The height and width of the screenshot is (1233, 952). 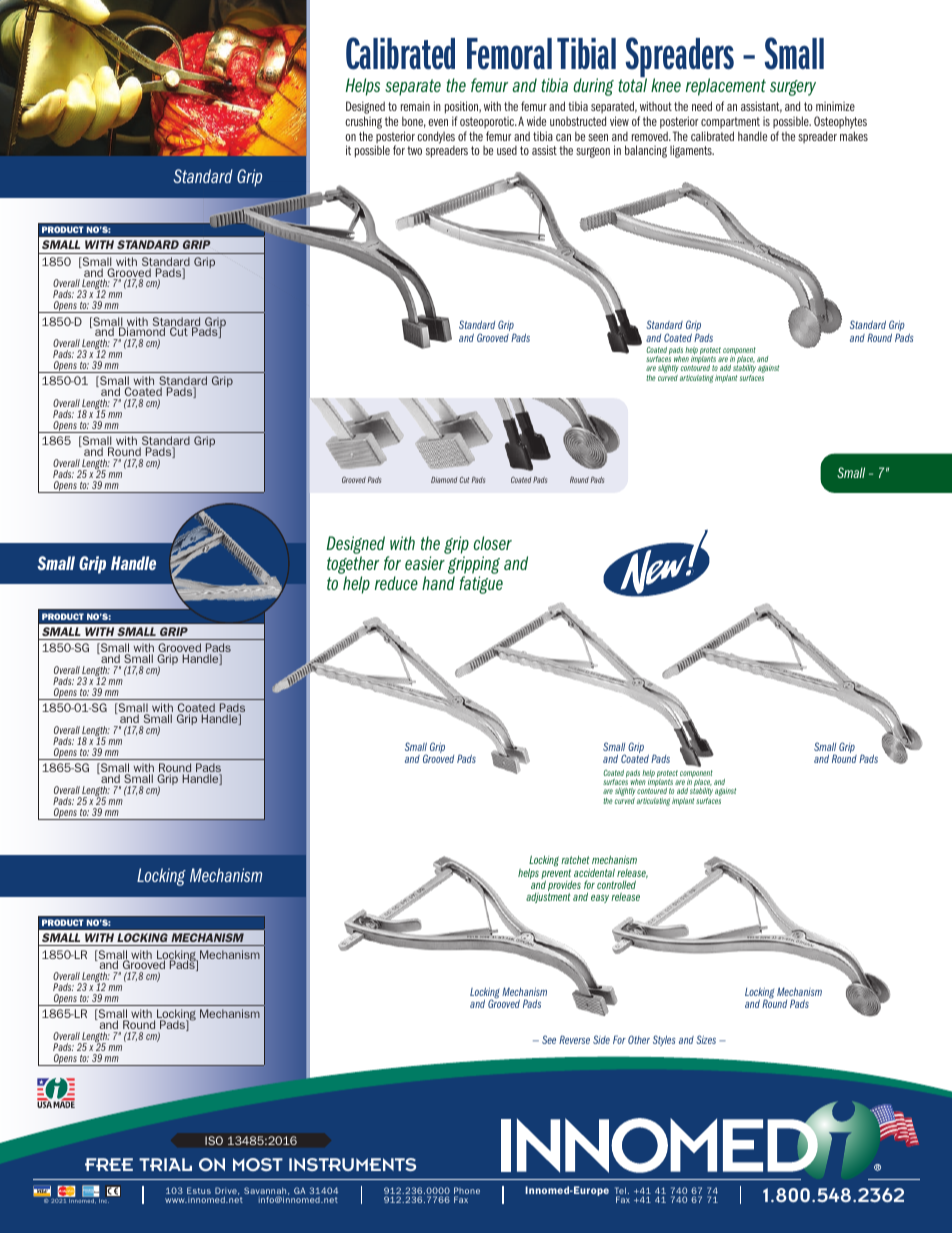 What do you see at coordinates (396, 583) in the screenshot?
I see `reduce` at bounding box center [396, 583].
